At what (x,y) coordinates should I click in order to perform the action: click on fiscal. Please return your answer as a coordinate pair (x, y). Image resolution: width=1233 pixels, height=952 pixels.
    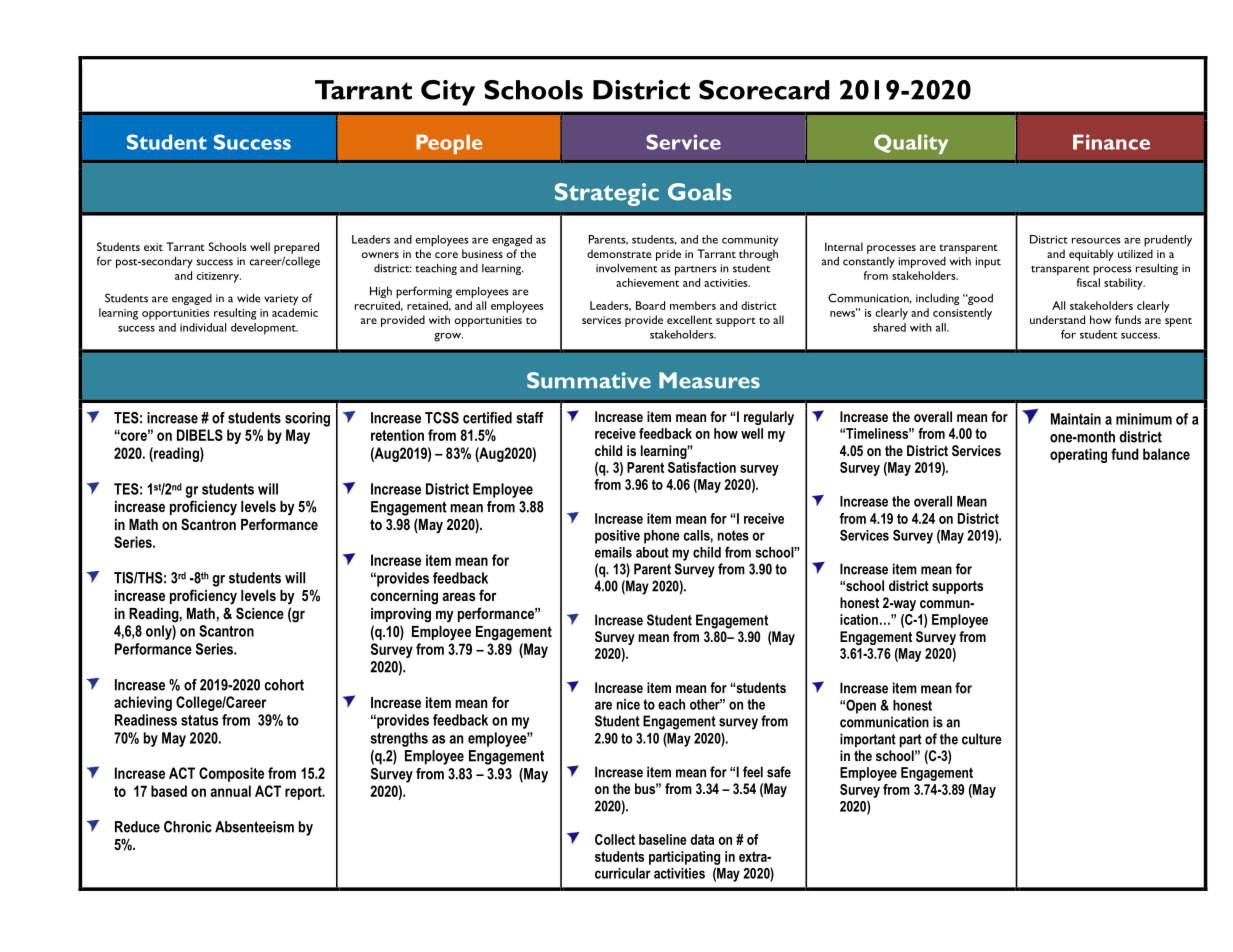
    Looking at the image, I should click on (1088, 282).
